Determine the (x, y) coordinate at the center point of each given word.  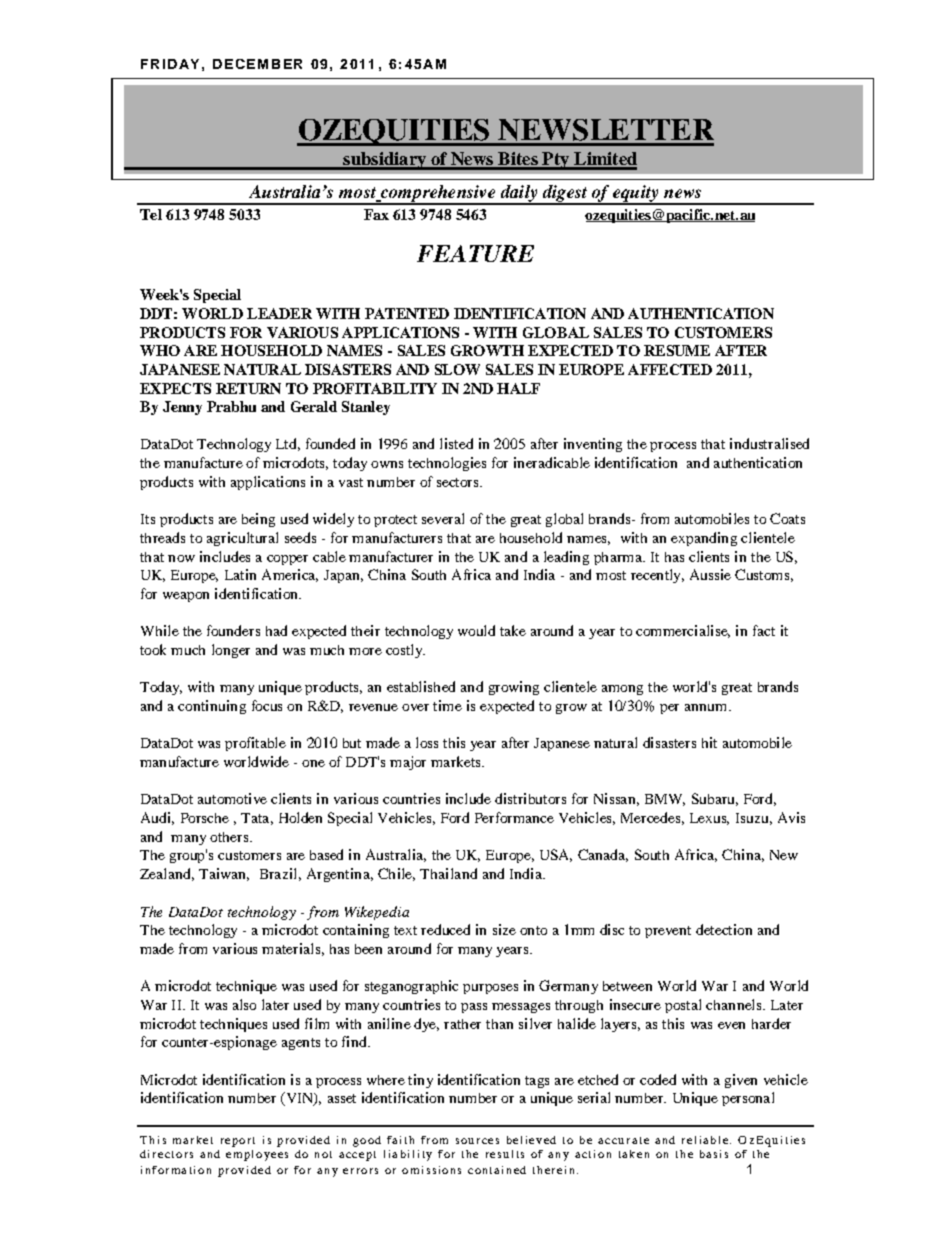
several (443, 518)
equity (636, 194)
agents (301, 1044)
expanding (704, 539)
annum (707, 707)
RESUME (677, 350)
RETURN (248, 388)
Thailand (448, 873)
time (447, 705)
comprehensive (437, 194)
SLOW (457, 369)
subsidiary (384, 161)
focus (267, 705)
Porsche (205, 818)
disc (612, 929)
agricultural (242, 539)
